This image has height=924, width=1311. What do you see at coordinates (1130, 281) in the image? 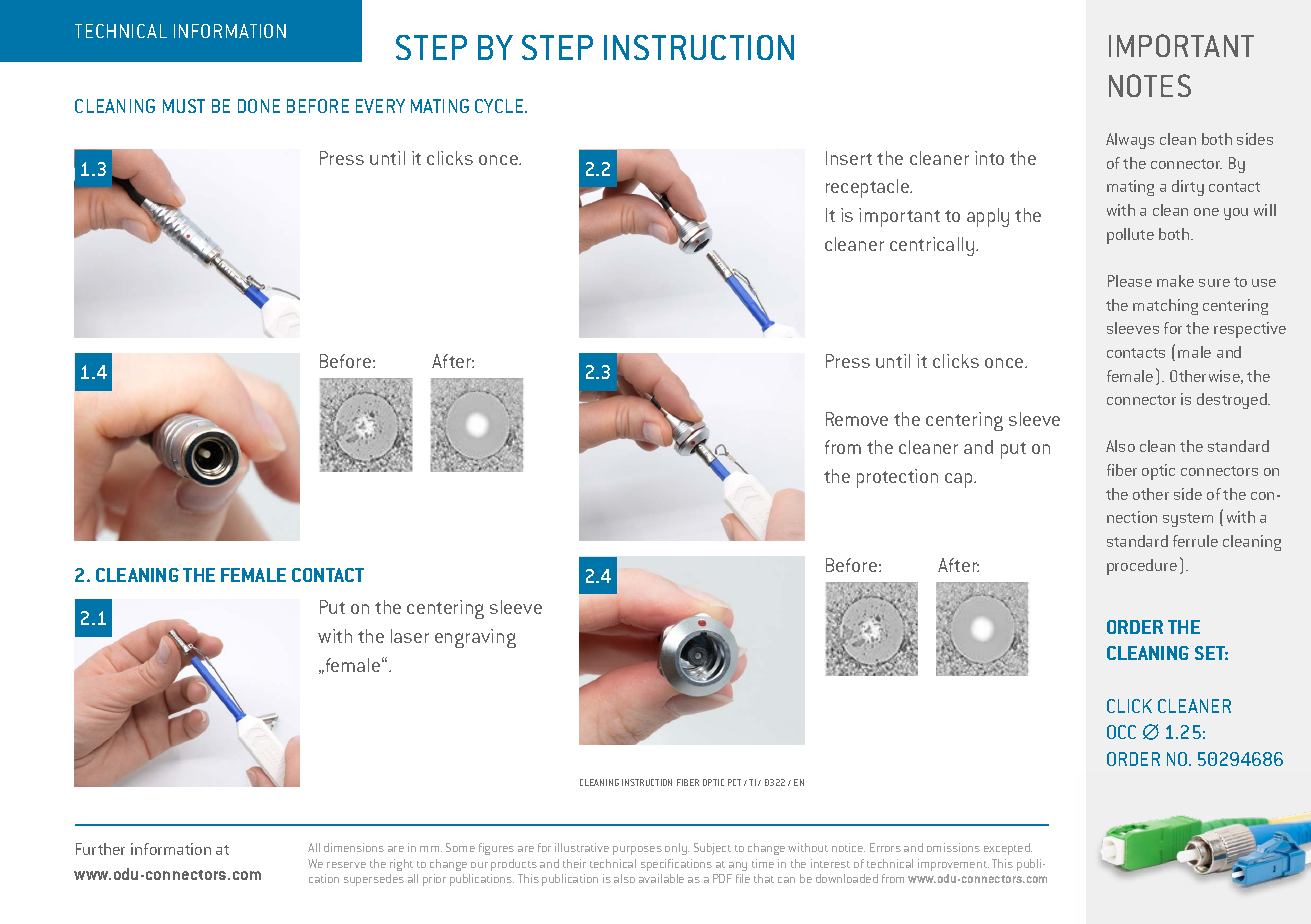
I see `Please` at bounding box center [1130, 281].
